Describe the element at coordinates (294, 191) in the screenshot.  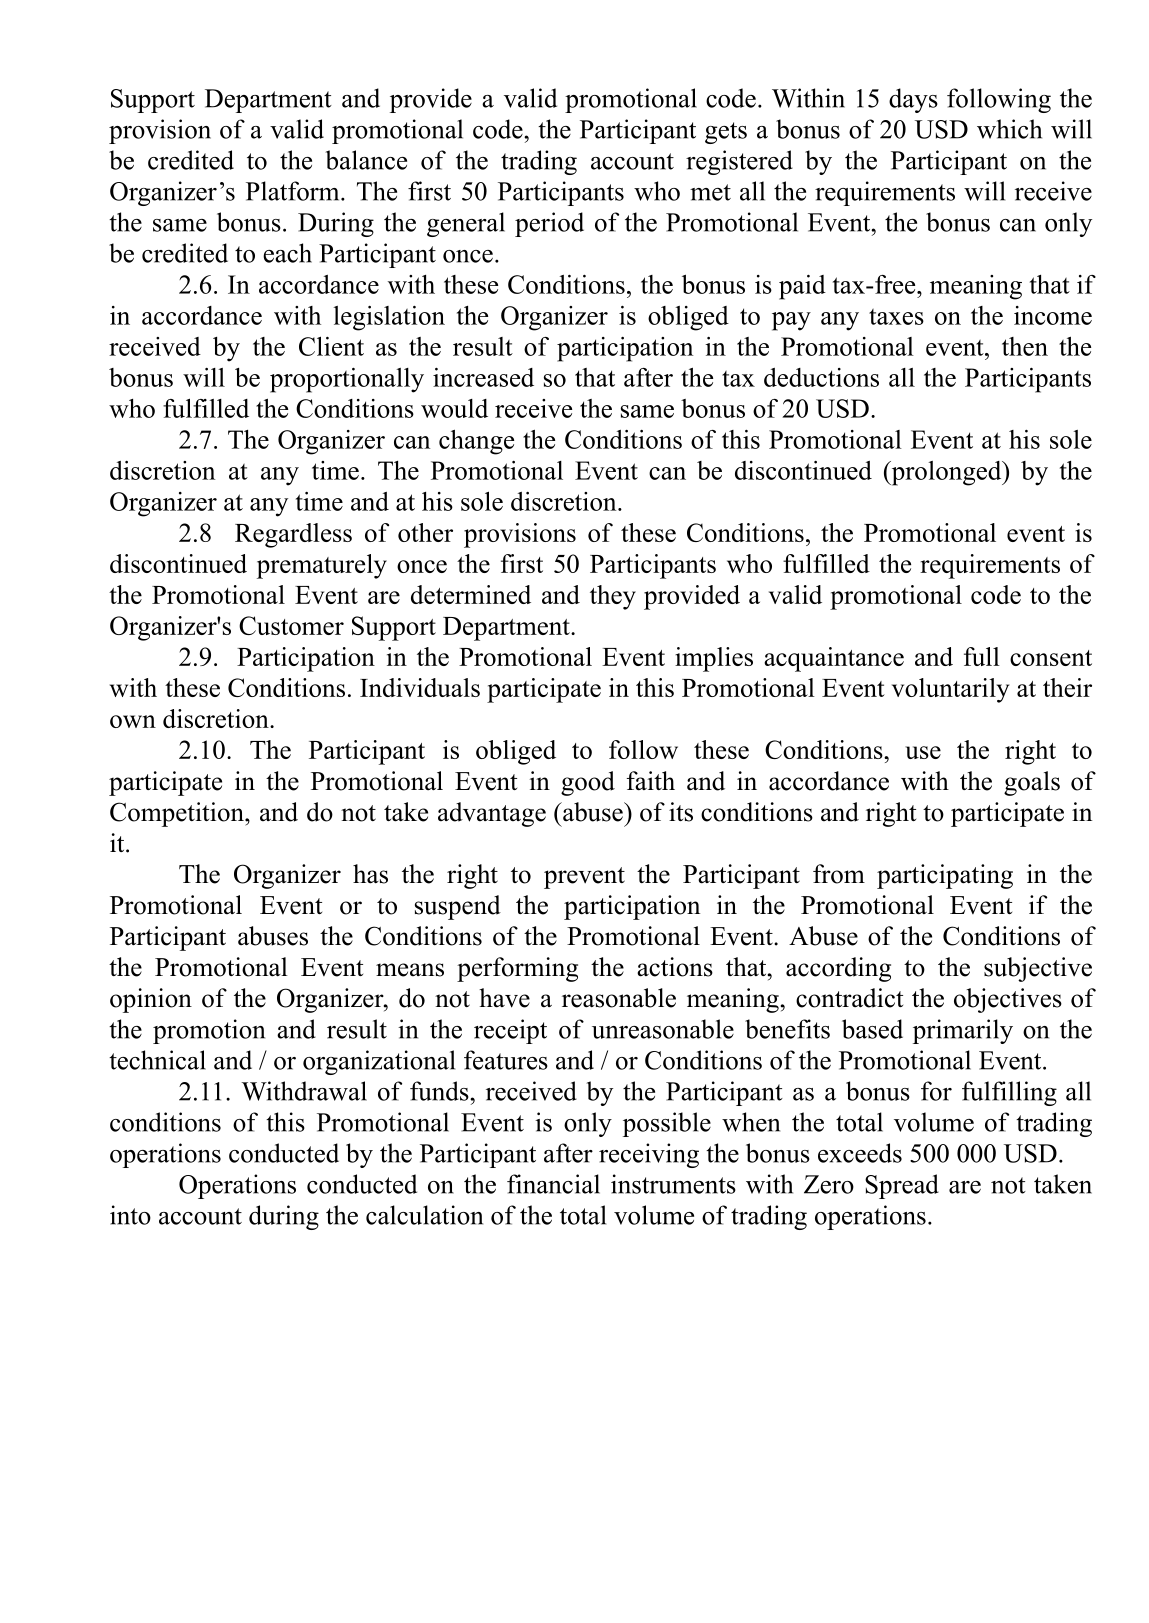
I see `Platform` at that location.
